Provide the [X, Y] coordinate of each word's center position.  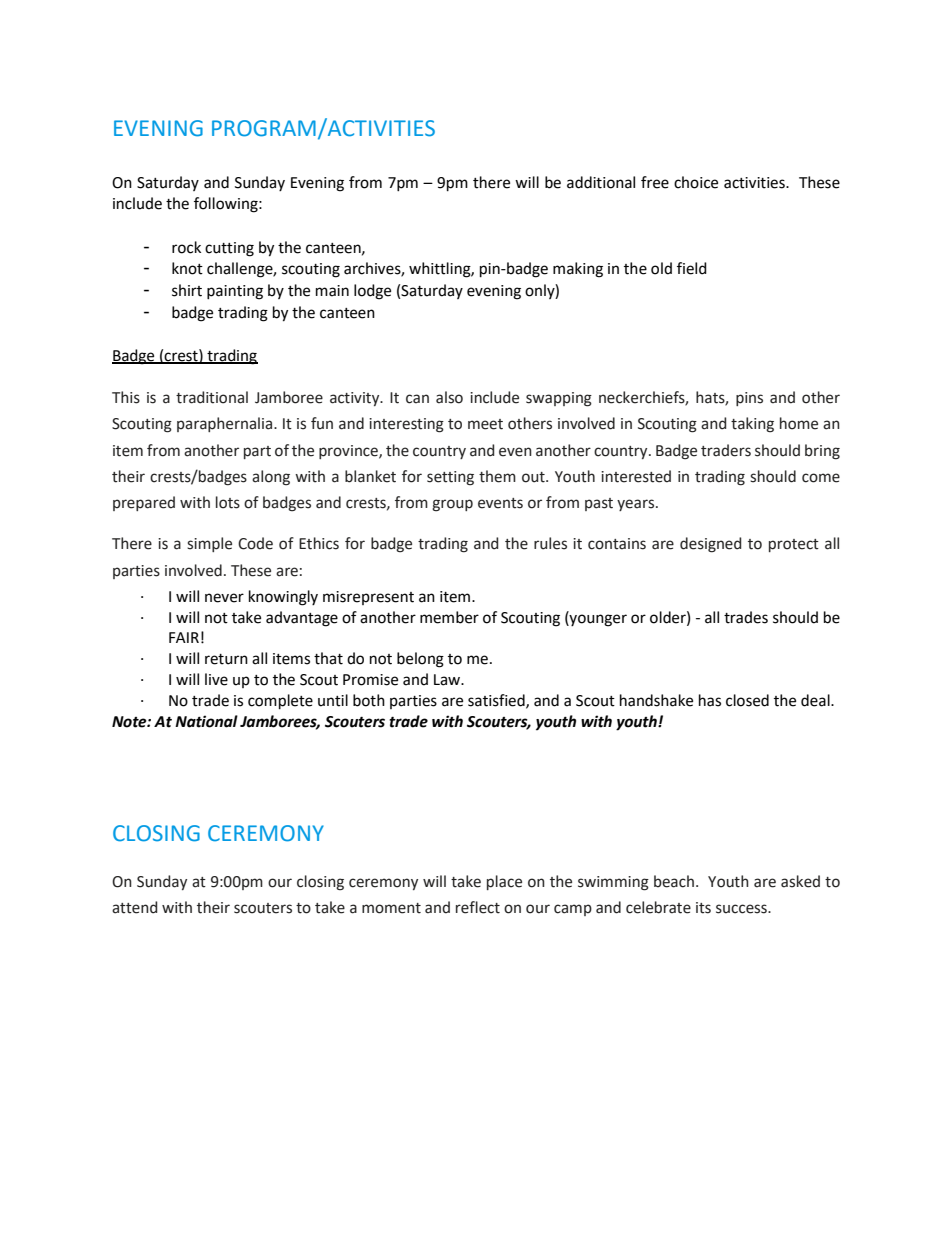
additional [601, 182]
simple [209, 544]
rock [186, 247]
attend [134, 907]
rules [550, 543]
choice [696, 182]
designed [710, 545]
